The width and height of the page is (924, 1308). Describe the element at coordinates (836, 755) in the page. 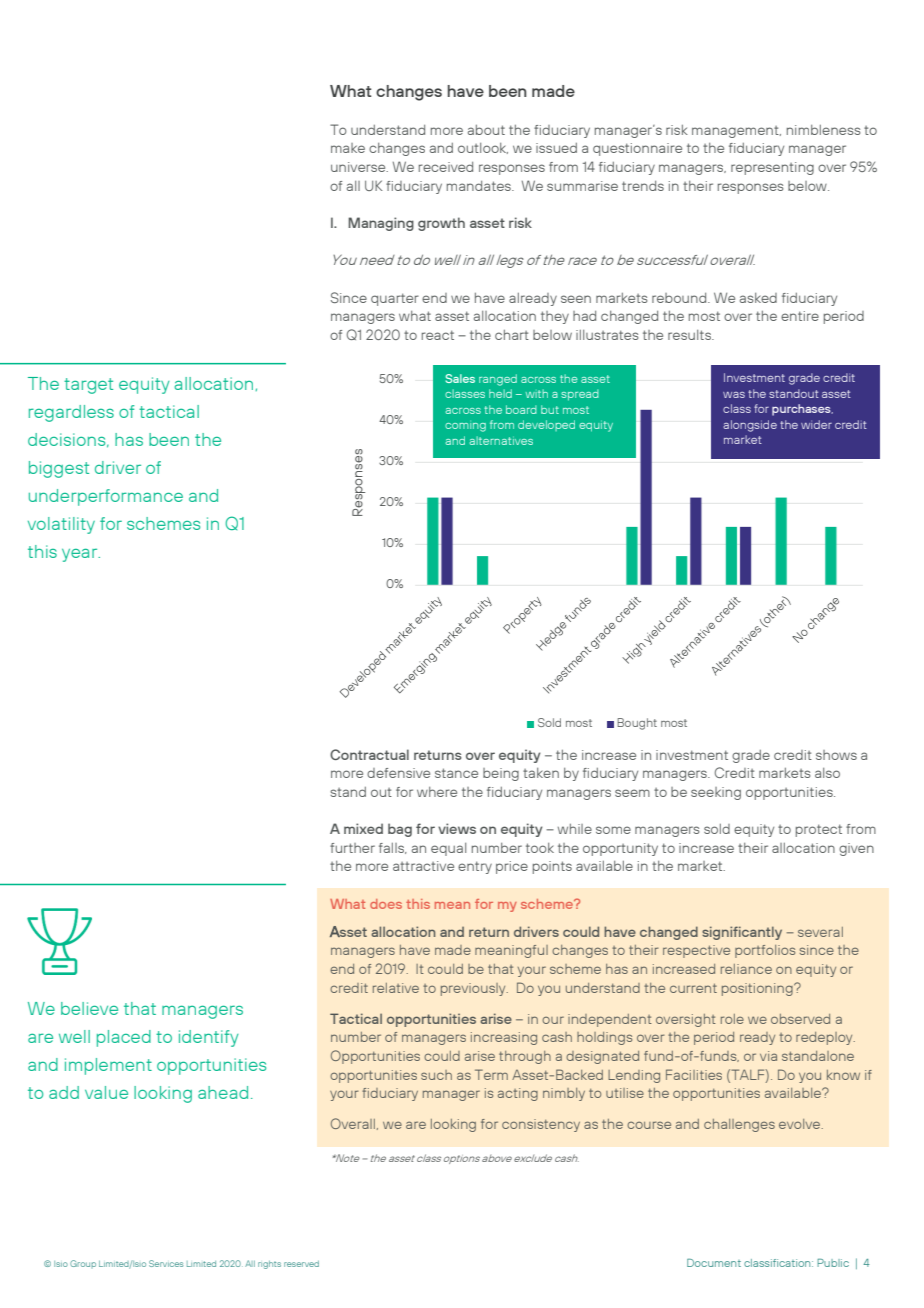

I see `shows` at that location.
